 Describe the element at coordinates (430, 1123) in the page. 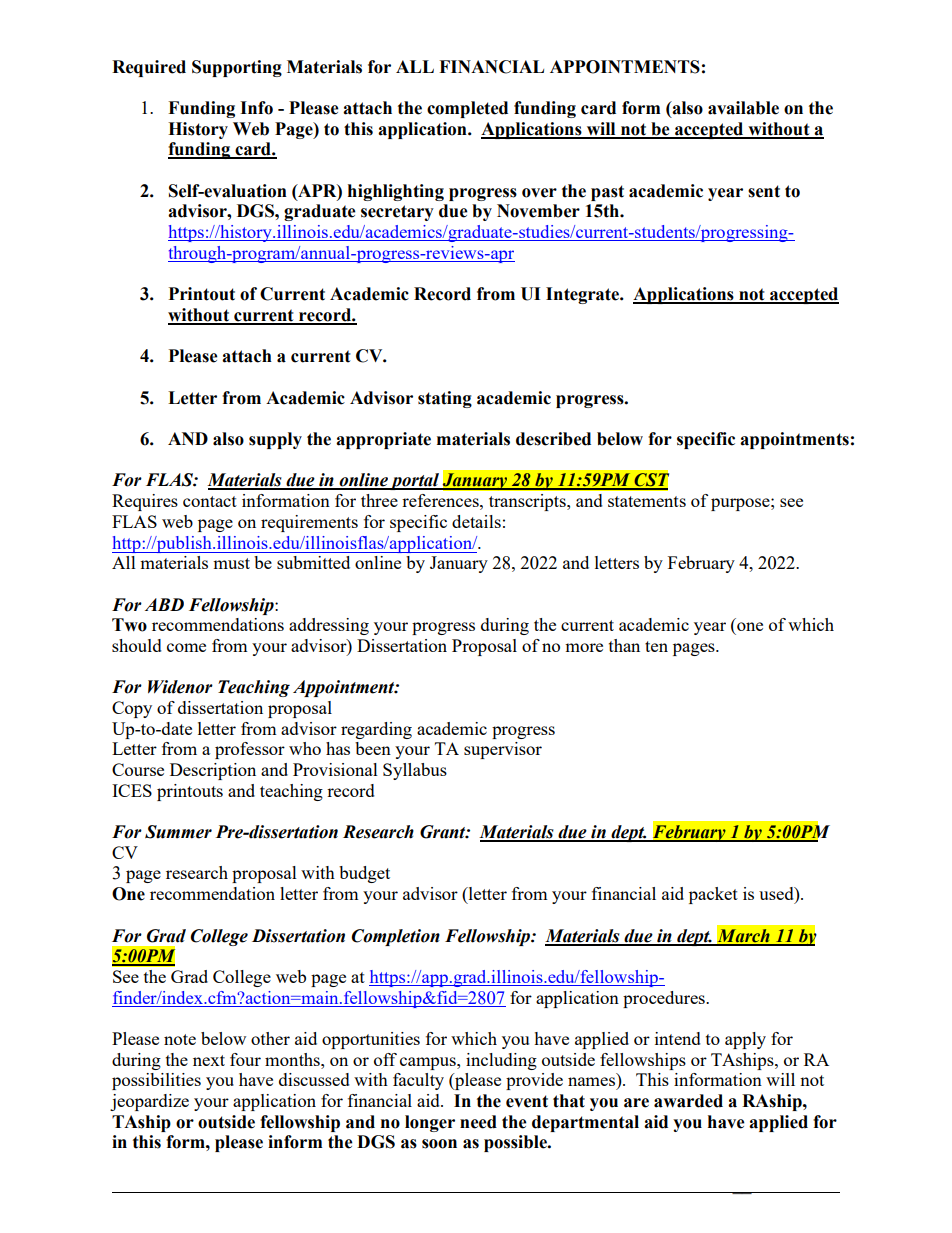

I see `longer` at that location.
